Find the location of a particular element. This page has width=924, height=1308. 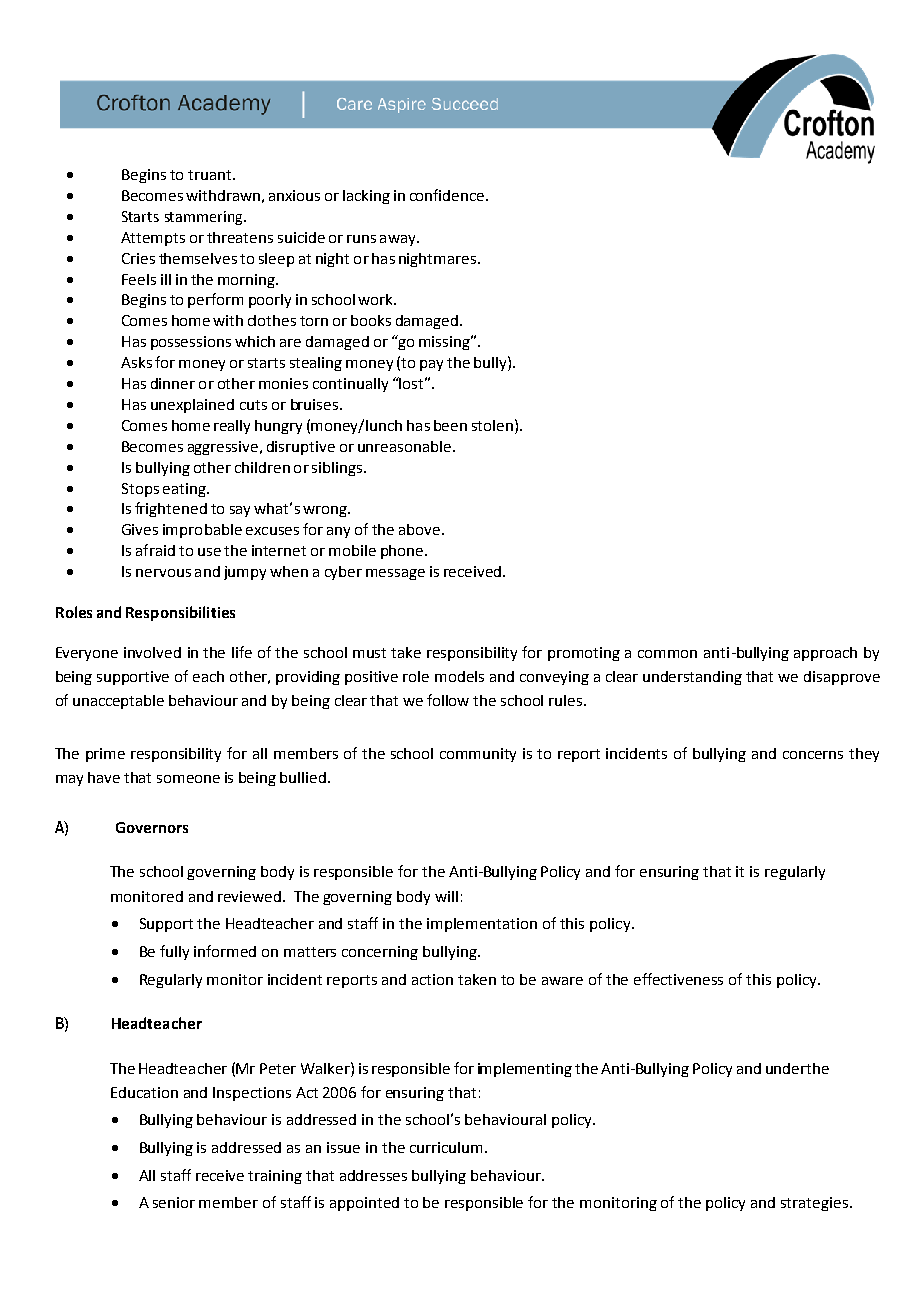

approach is located at coordinates (825, 654).
